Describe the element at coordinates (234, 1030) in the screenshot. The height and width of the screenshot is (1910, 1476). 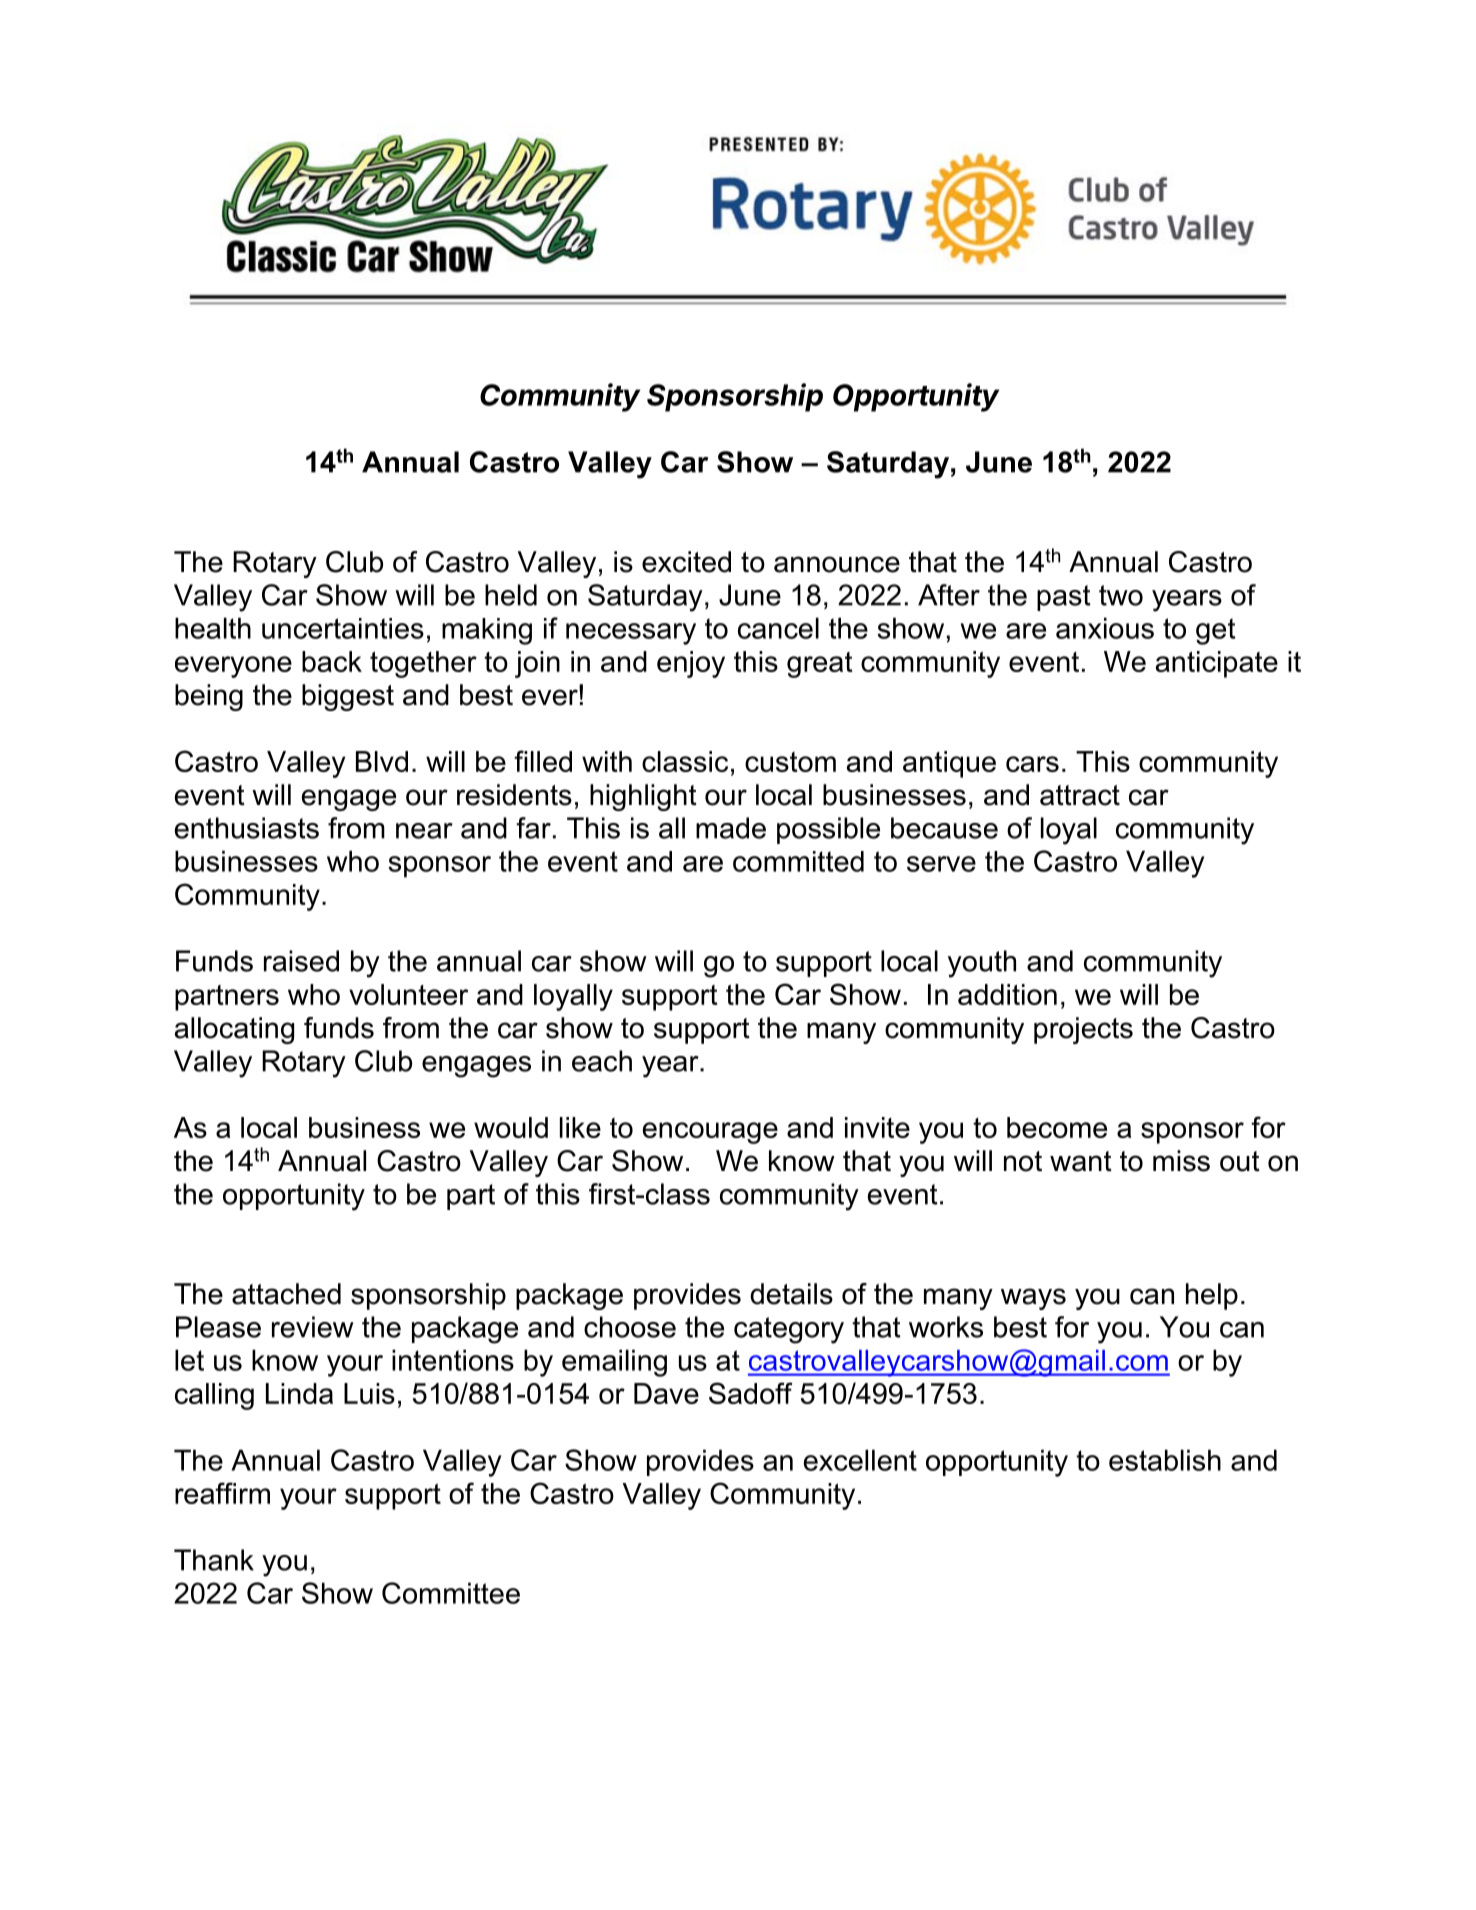
I see `allocating` at that location.
